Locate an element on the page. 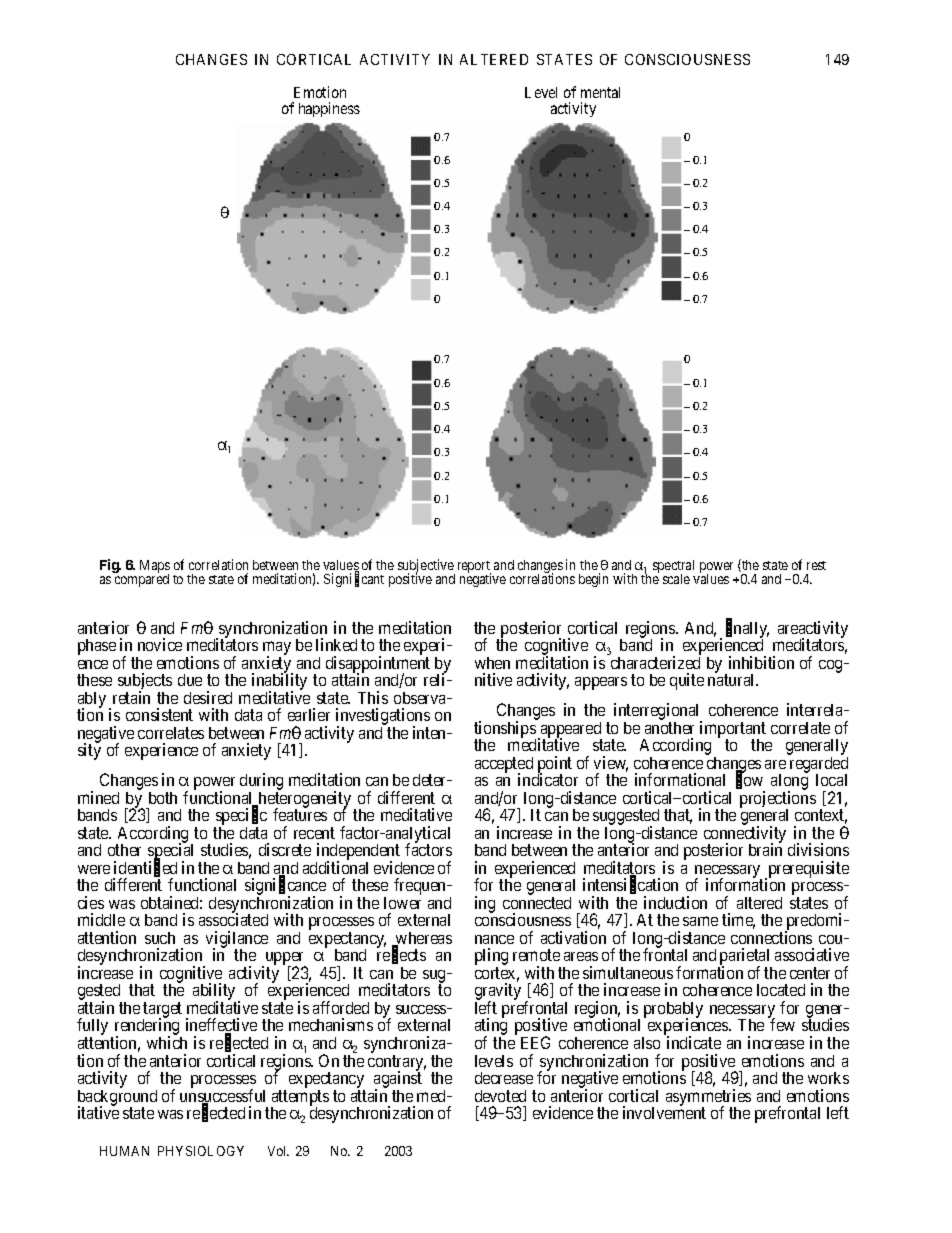 The image size is (952, 1233). accepted is located at coordinates (504, 766).
